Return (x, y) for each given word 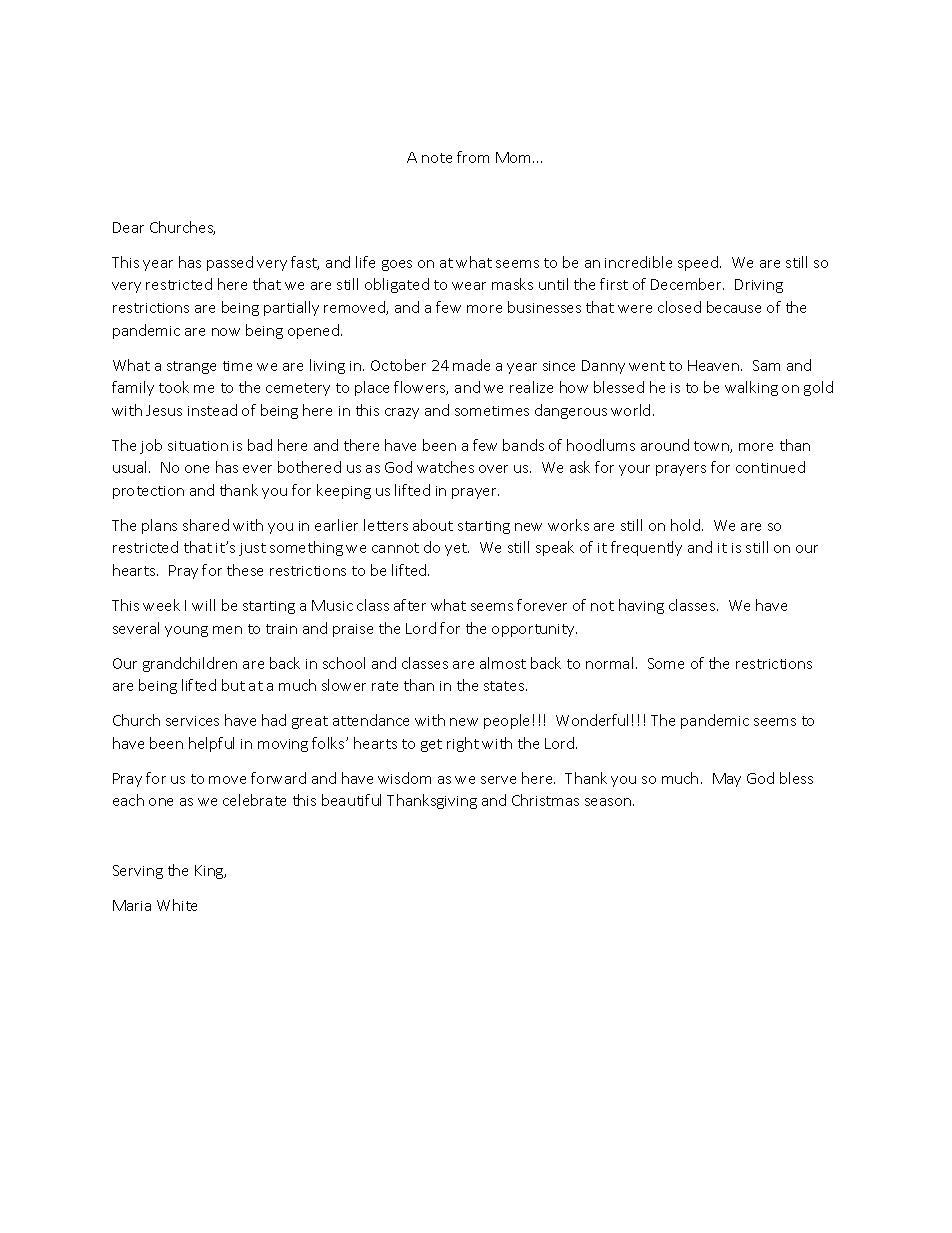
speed (699, 263)
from (473, 157)
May (727, 780)
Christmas (545, 800)
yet (457, 549)
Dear (128, 227)
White (177, 905)
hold (685, 525)
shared (206, 525)
